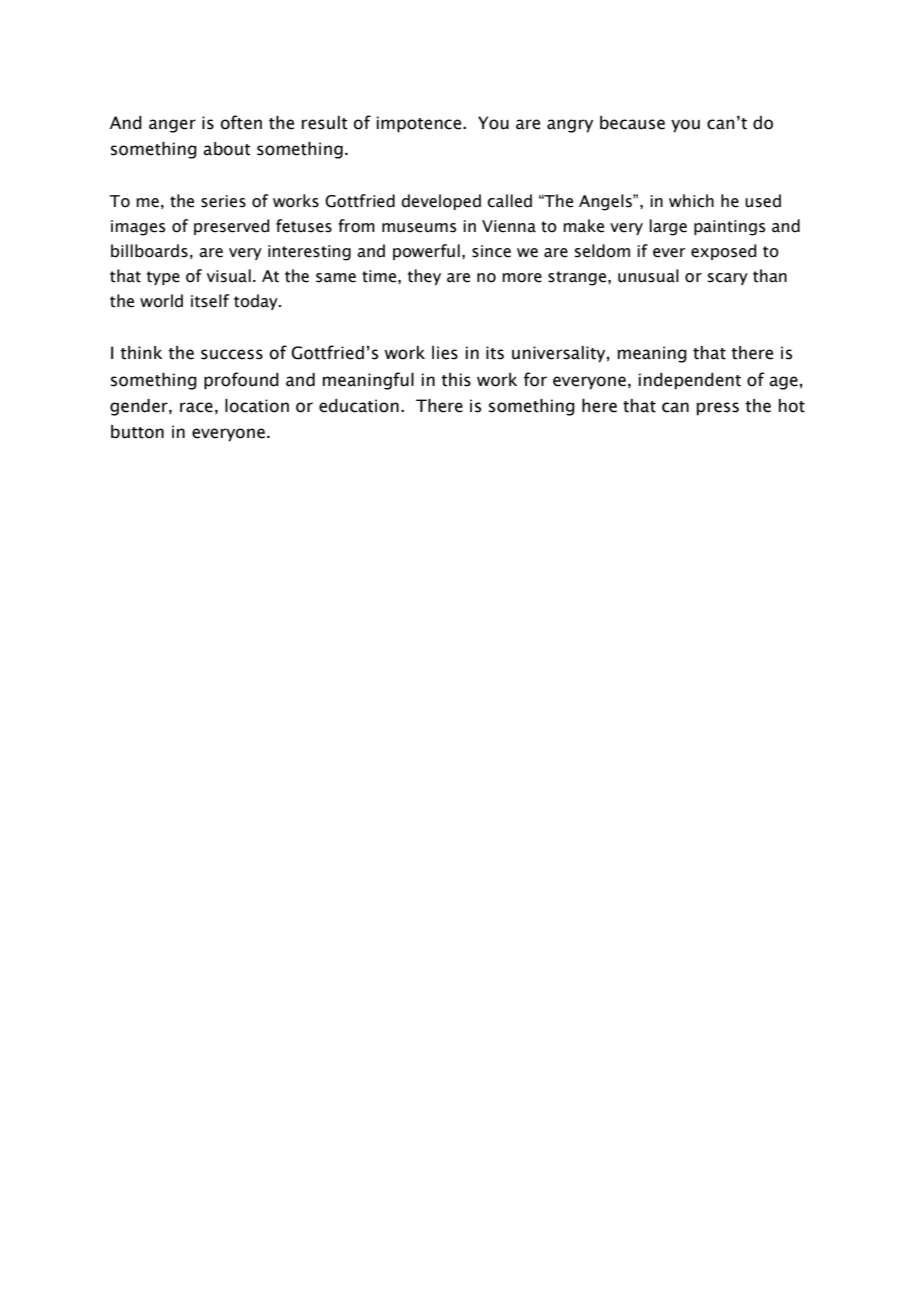 The width and height of the document is (924, 1308). I want to click on race, so click(196, 407).
